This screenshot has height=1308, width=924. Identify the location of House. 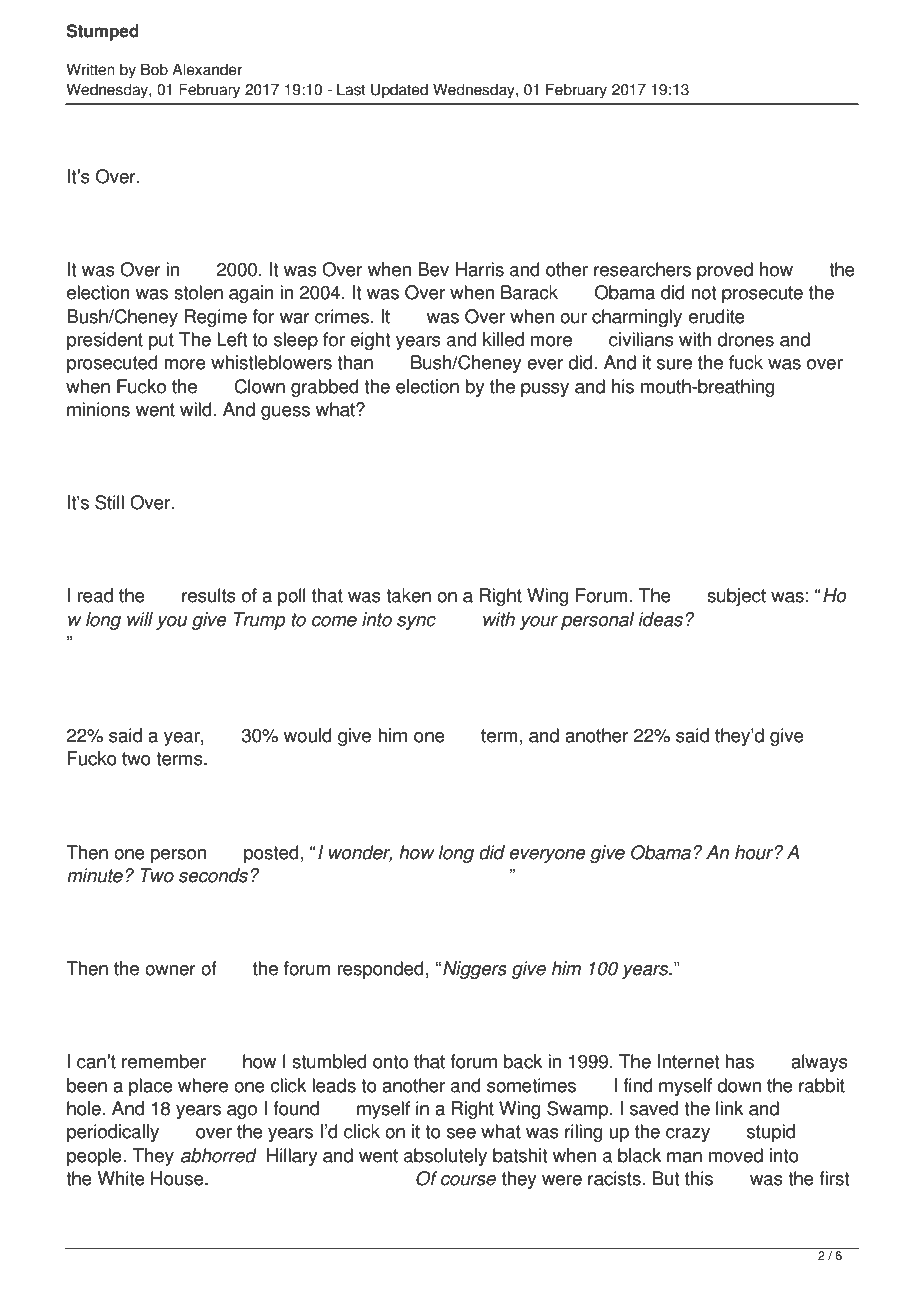
(178, 1178).
